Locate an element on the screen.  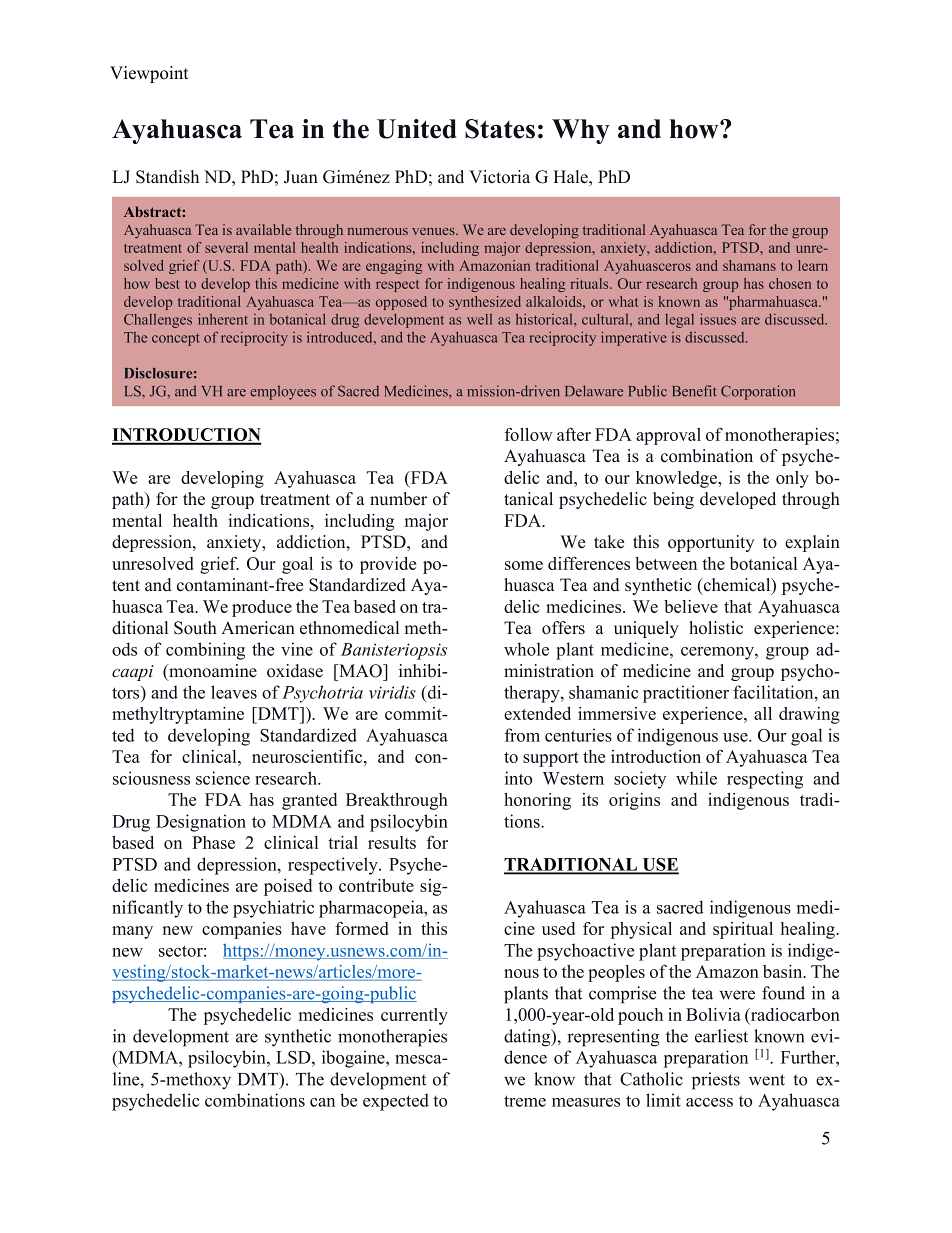
Viewpoint is located at coordinates (149, 74).
